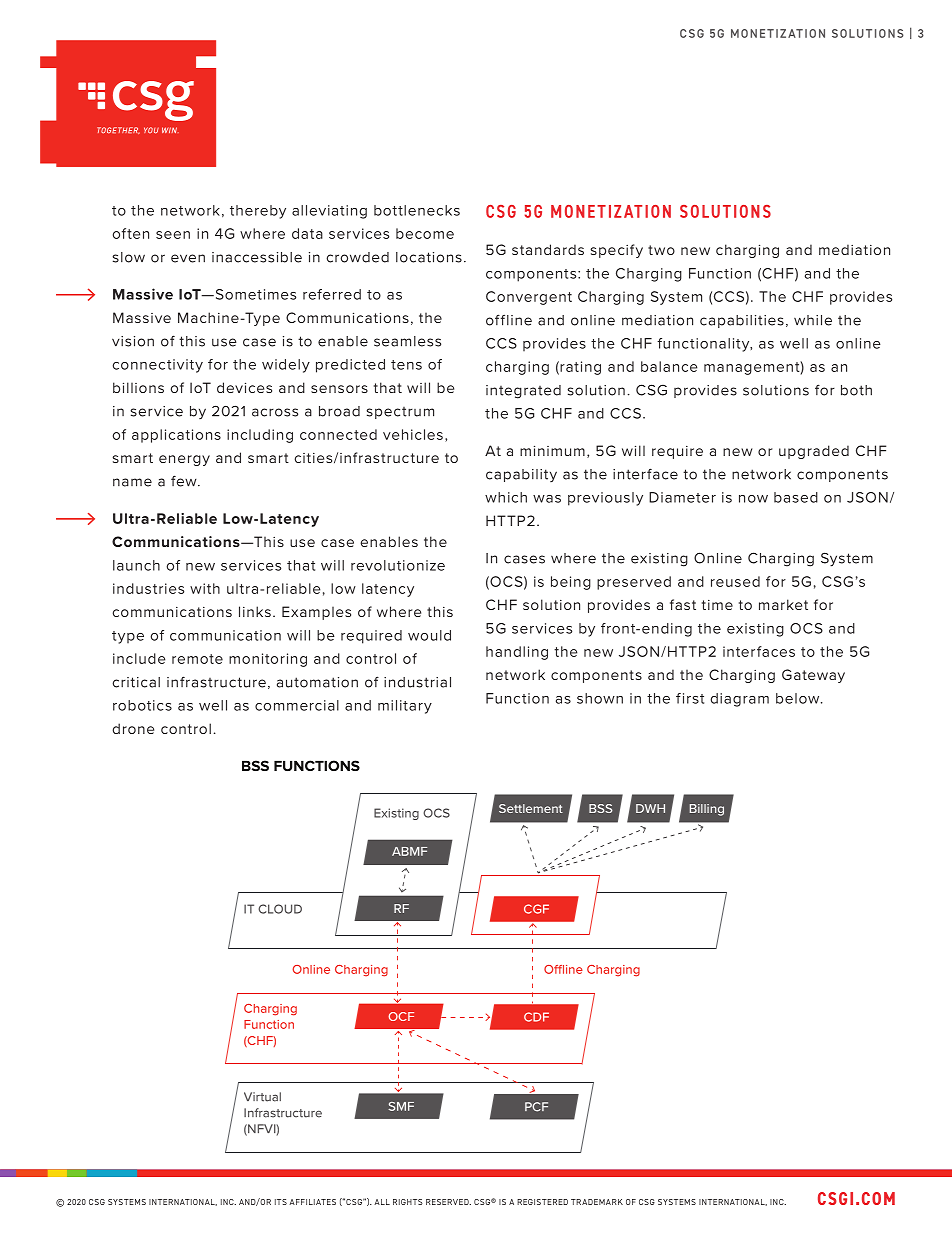 This screenshot has width=952, height=1233. What do you see at coordinates (281, 1202) in the screenshot?
I see `ITS` at bounding box center [281, 1202].
